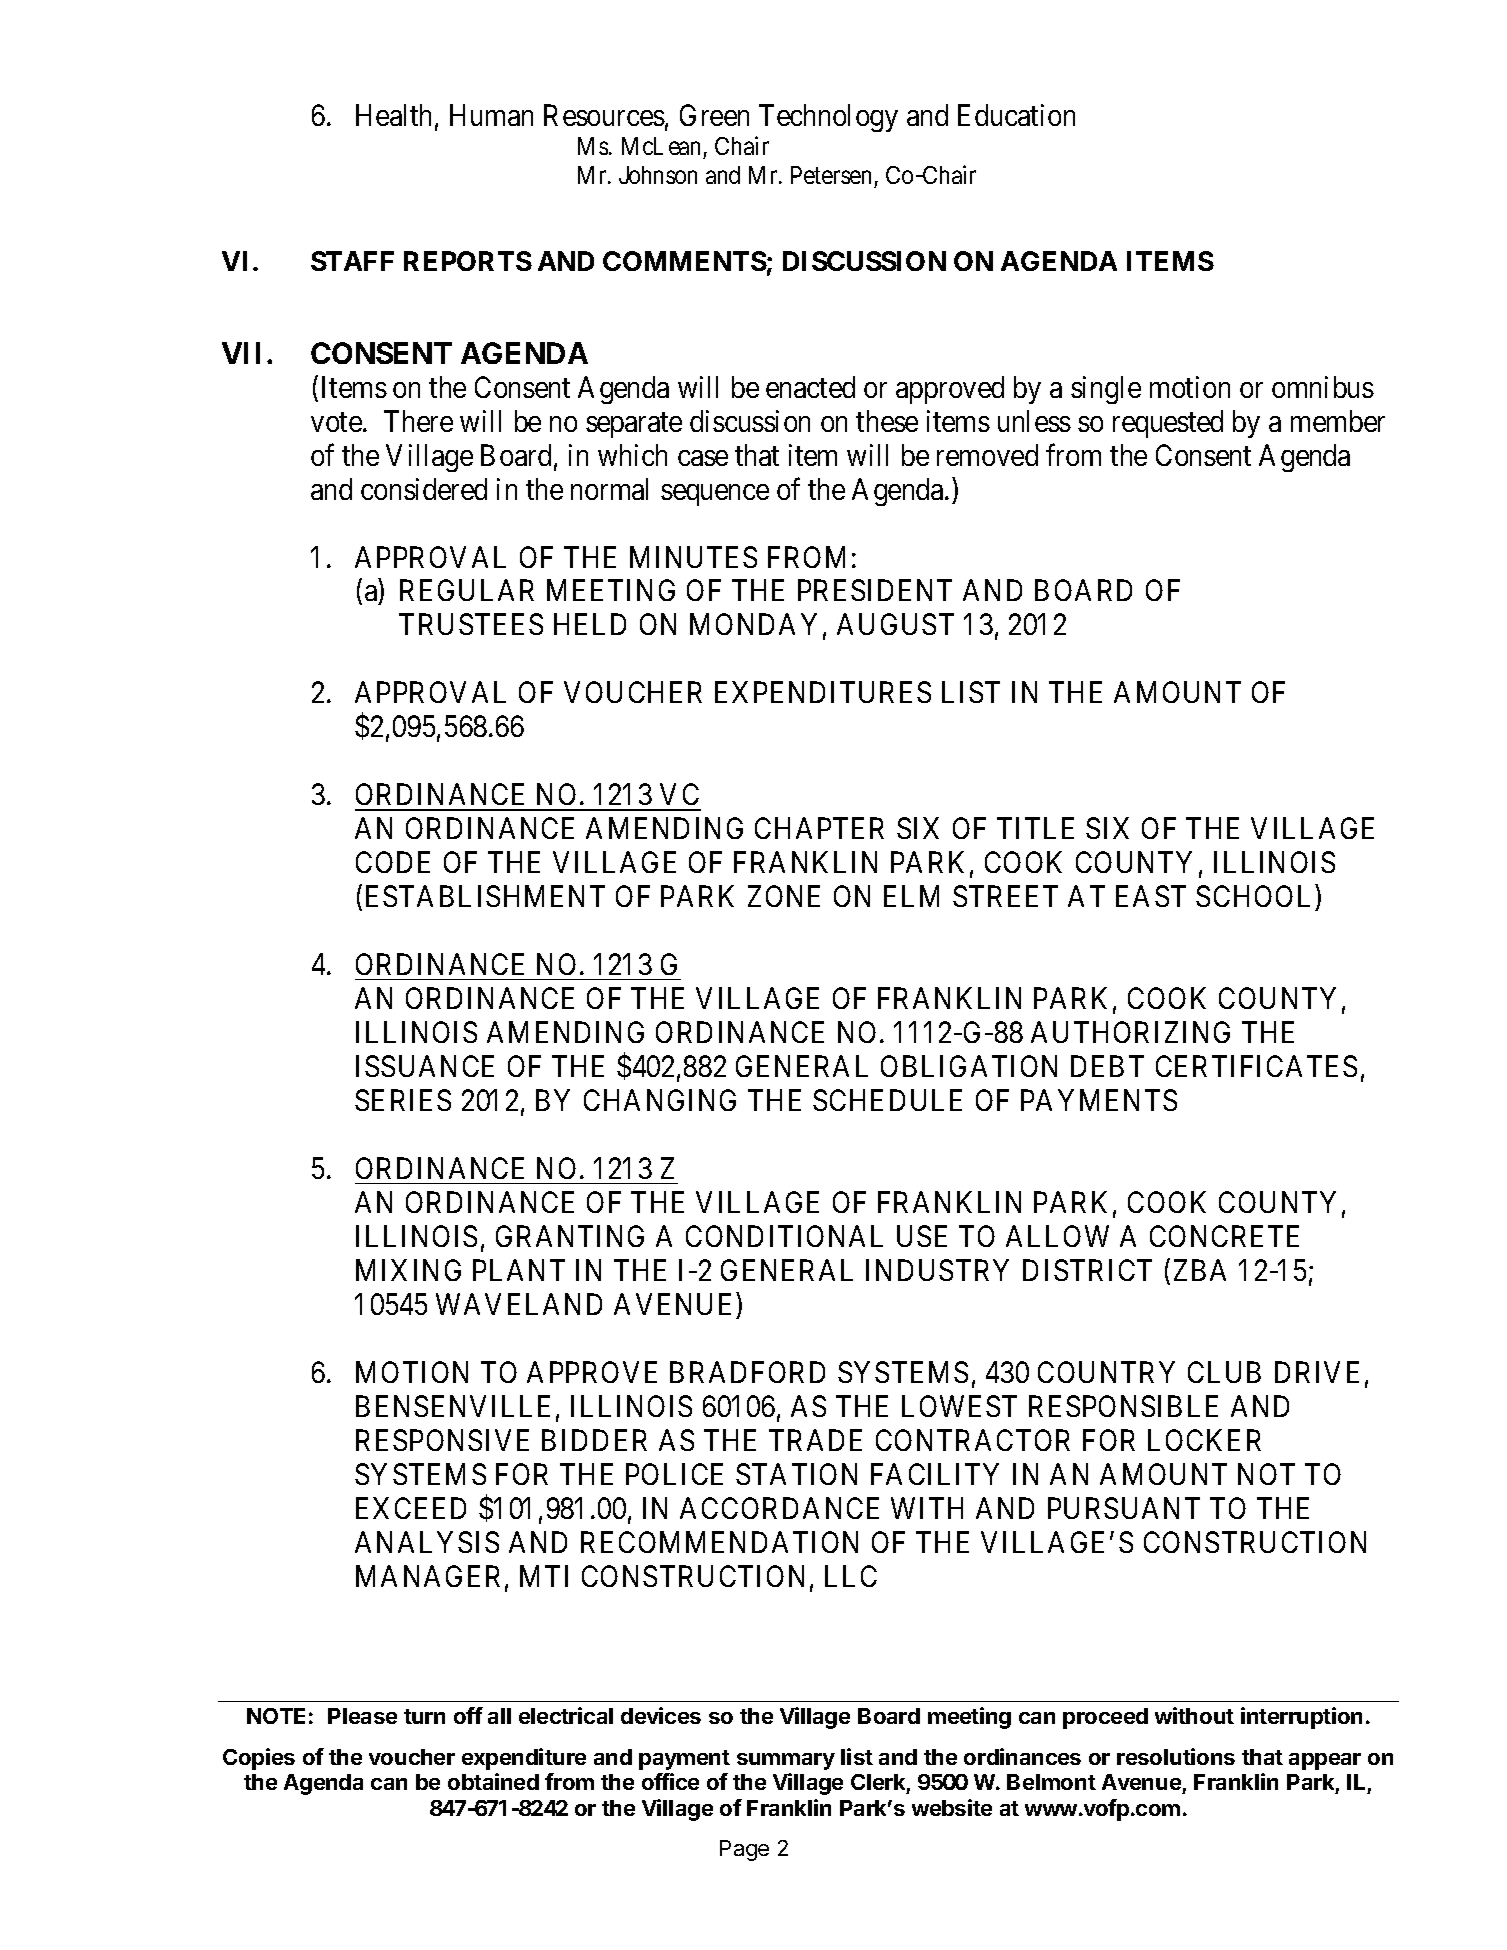 The image size is (1507, 1950). I want to click on Health, so click(393, 115).
